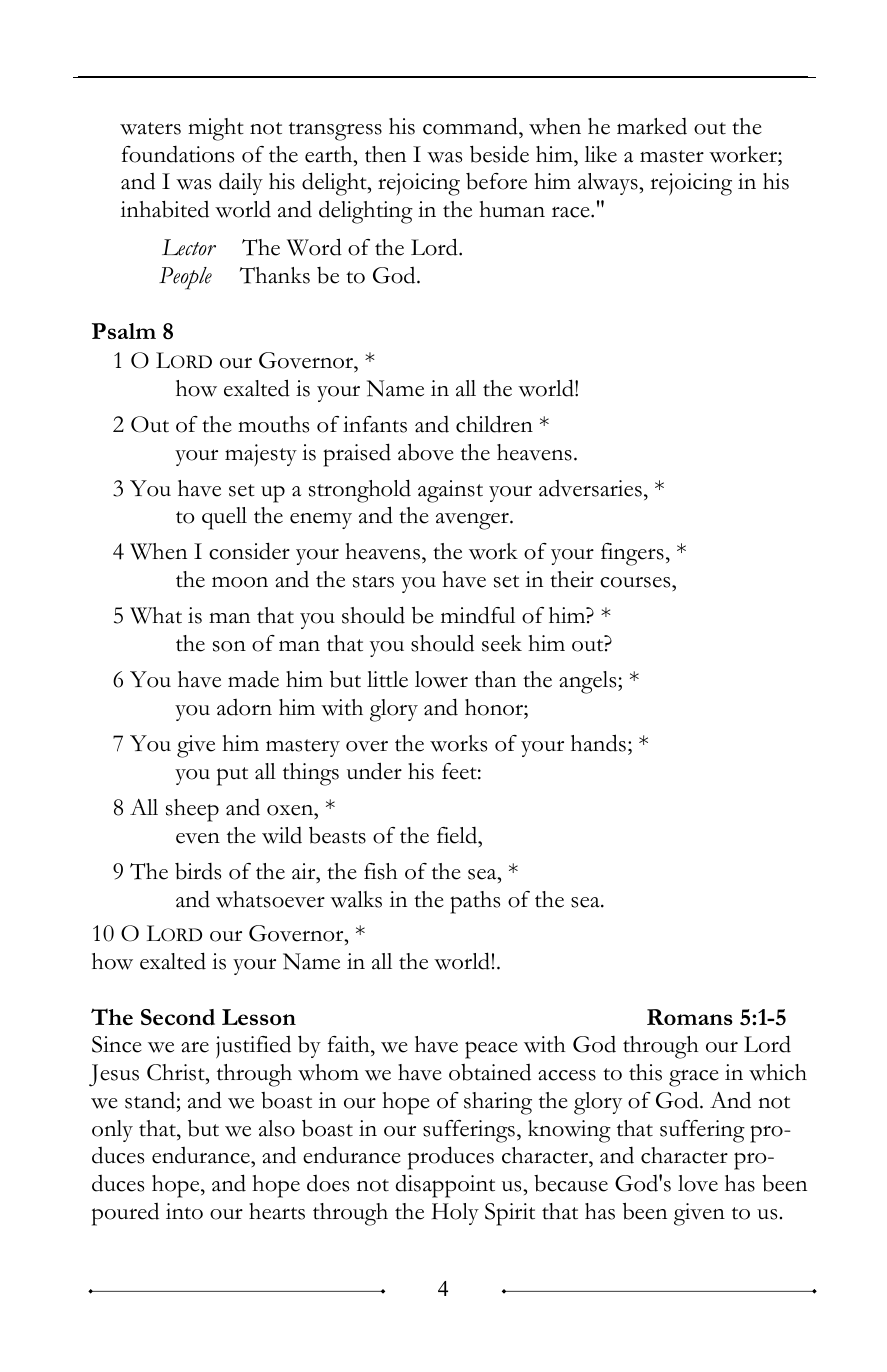  I want to click on marked, so click(652, 126).
